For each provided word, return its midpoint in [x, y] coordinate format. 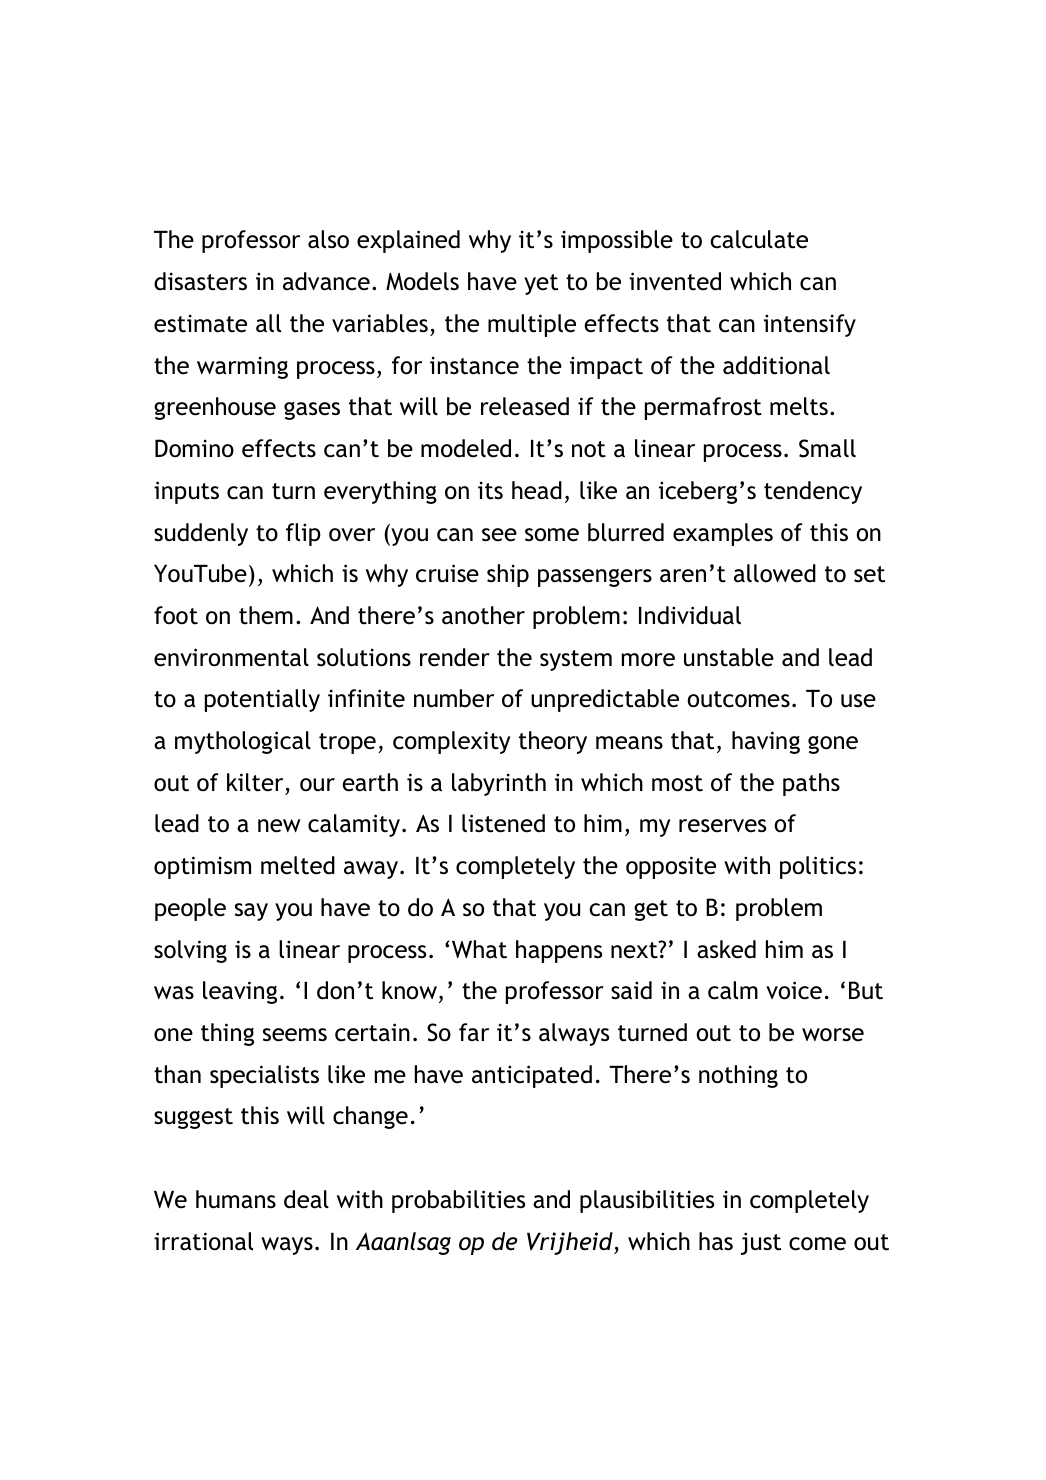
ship [508, 575]
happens [559, 951]
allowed [775, 573]
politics [818, 867]
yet [541, 284]
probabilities [458, 1201]
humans [236, 1199]
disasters [200, 281]
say [251, 912]
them [266, 615]
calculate [759, 239]
